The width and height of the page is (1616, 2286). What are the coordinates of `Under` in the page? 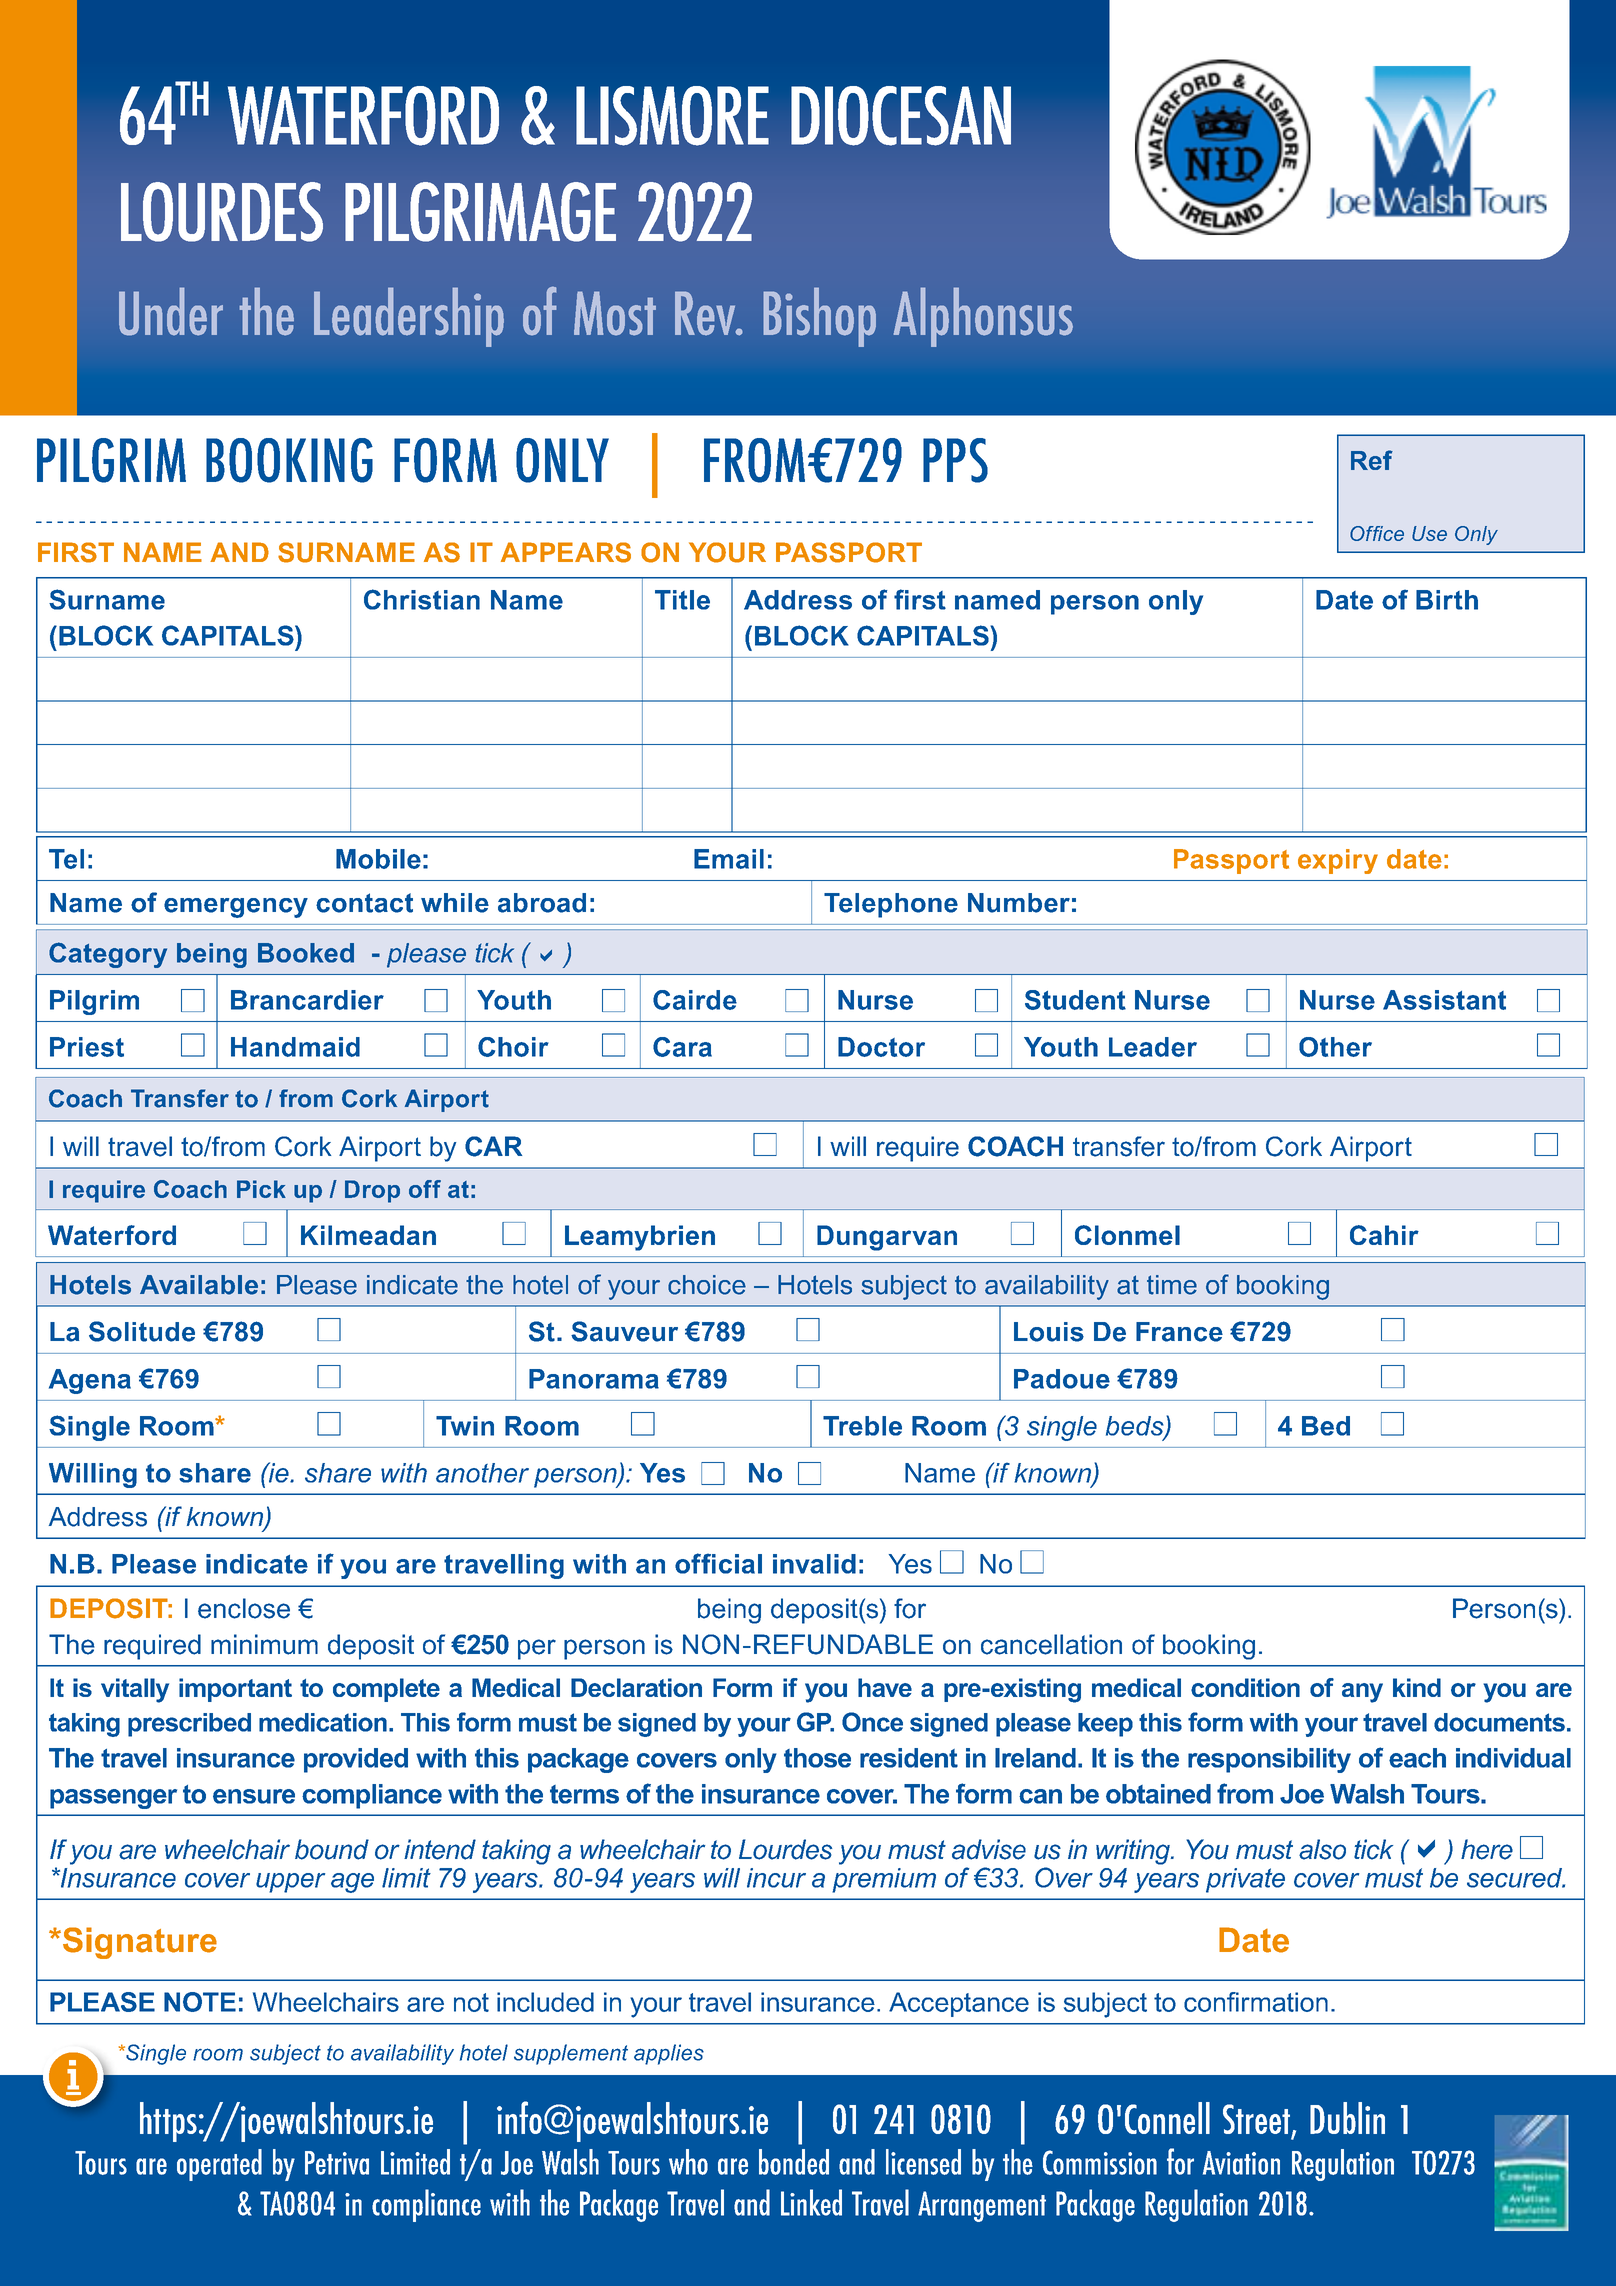 It's located at (171, 311).
